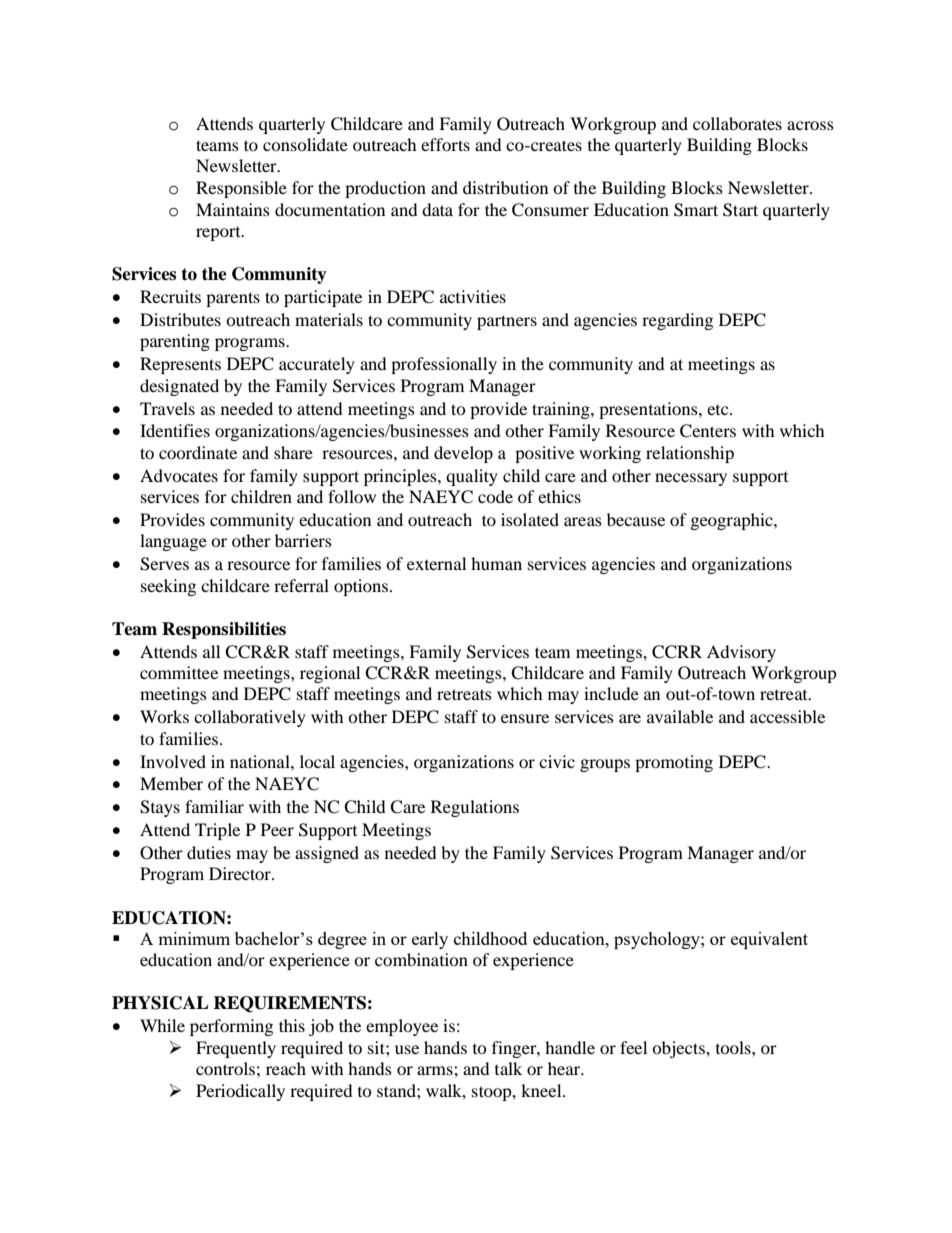  Describe the element at coordinates (737, 123) in the page. I see `collaborates` at that location.
